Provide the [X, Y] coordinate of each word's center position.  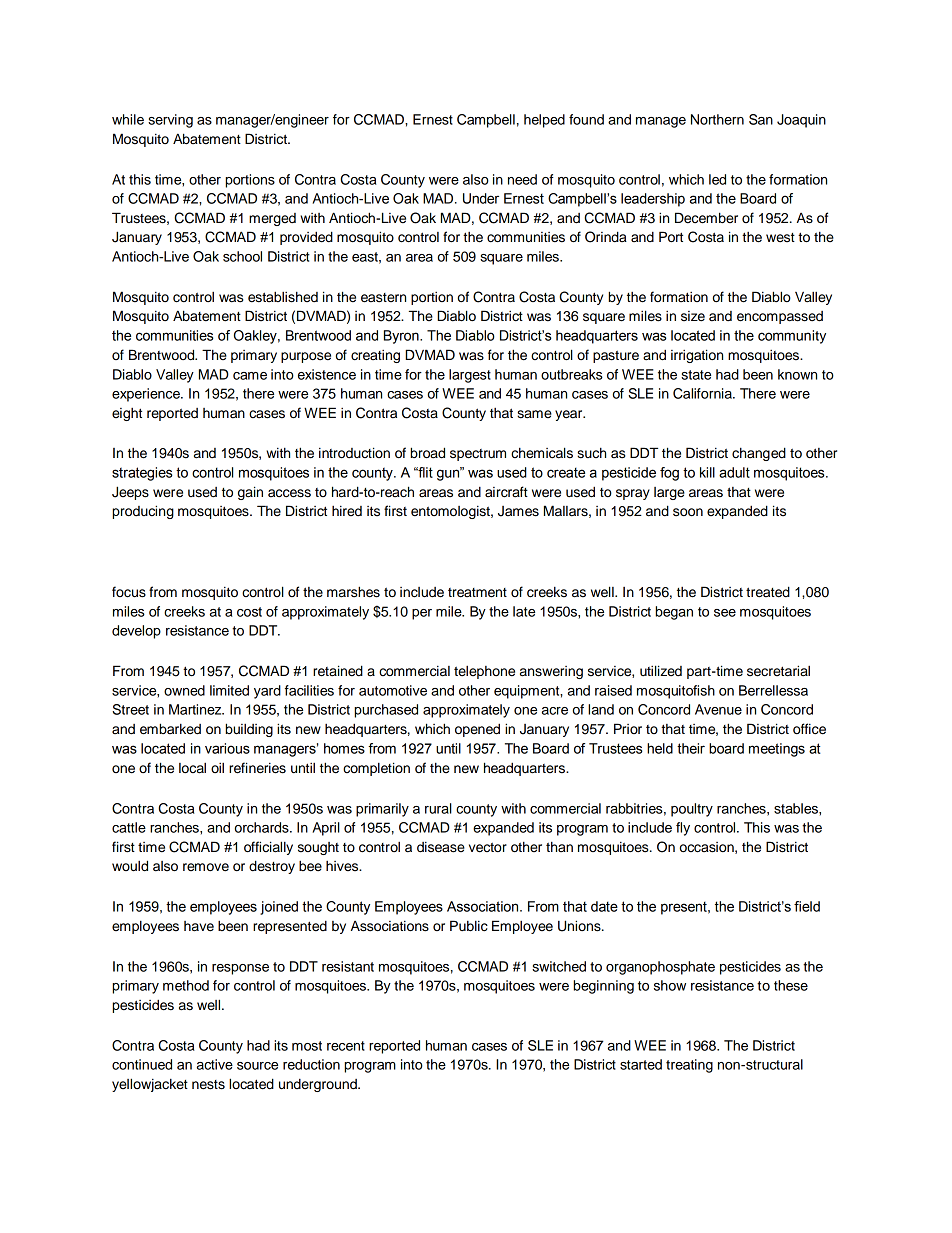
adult [734, 472]
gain [250, 493]
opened [477, 730]
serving [170, 121]
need [522, 179]
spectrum [478, 455]
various [227, 748]
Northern [717, 119]
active [215, 1064]
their [691, 748]
